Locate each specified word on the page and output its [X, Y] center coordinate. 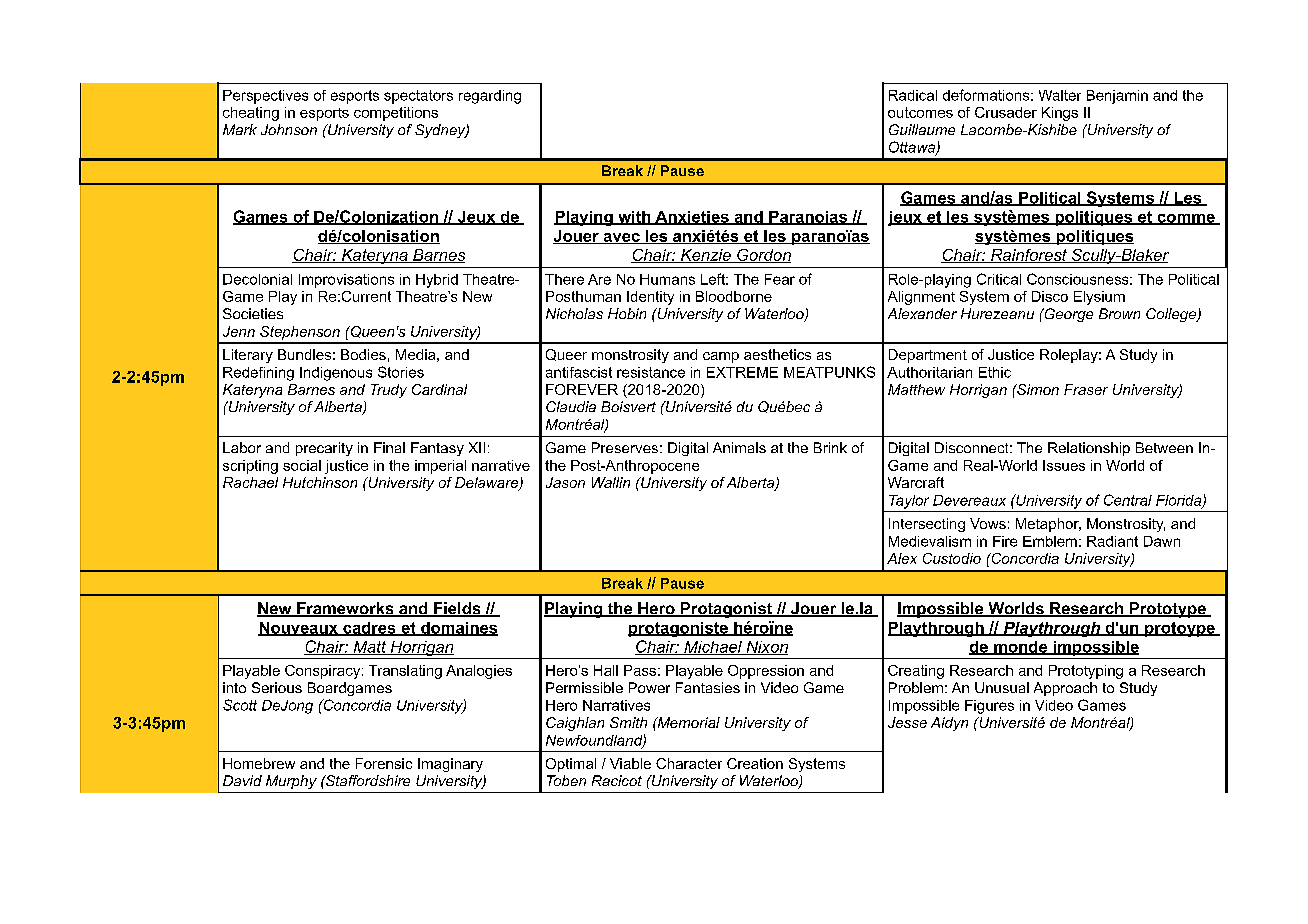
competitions [396, 114]
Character [689, 763]
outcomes [920, 112]
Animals [739, 447]
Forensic [384, 763]
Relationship [1089, 449]
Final [389, 447]
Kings [1060, 114]
